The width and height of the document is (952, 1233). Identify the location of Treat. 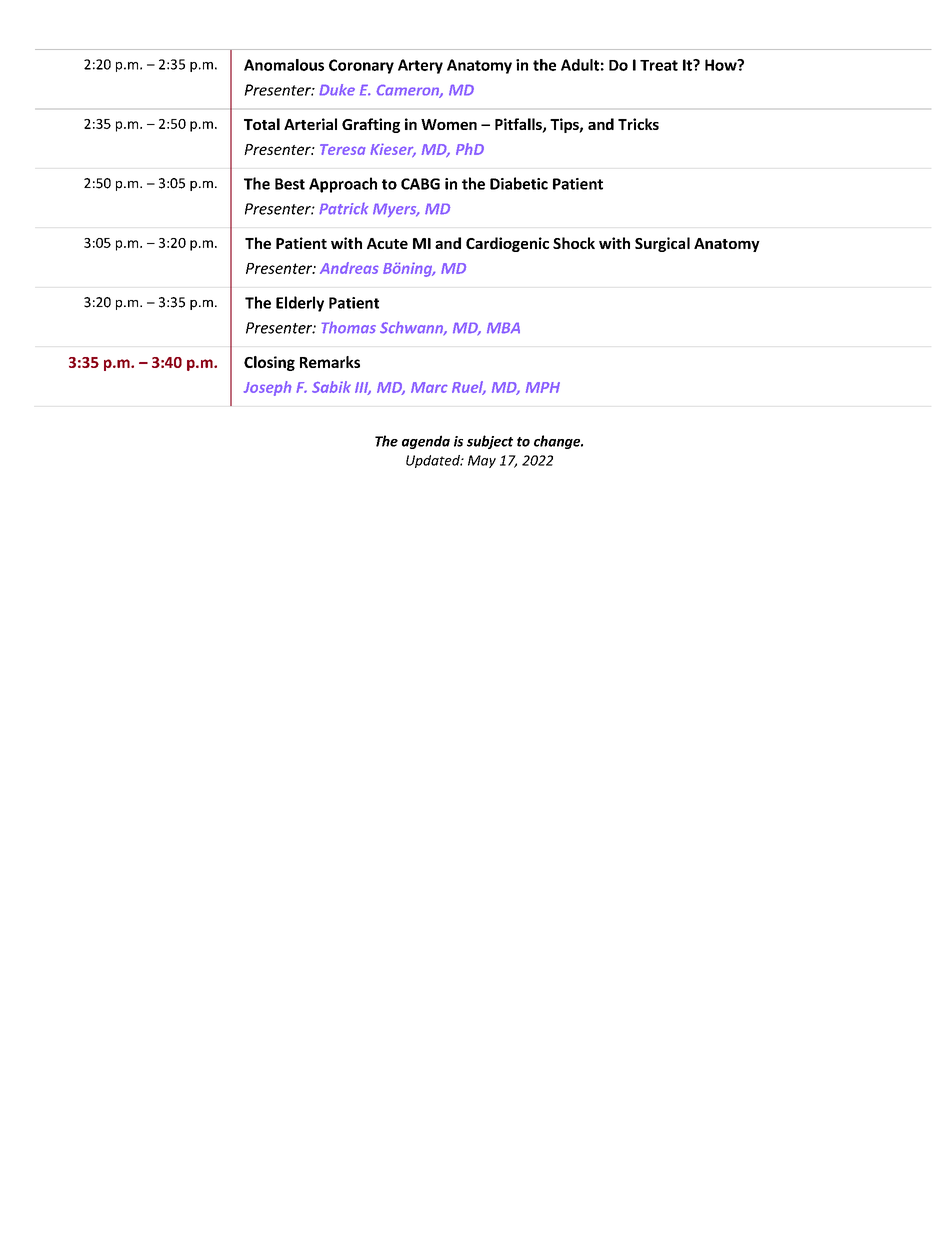
(659, 65).
